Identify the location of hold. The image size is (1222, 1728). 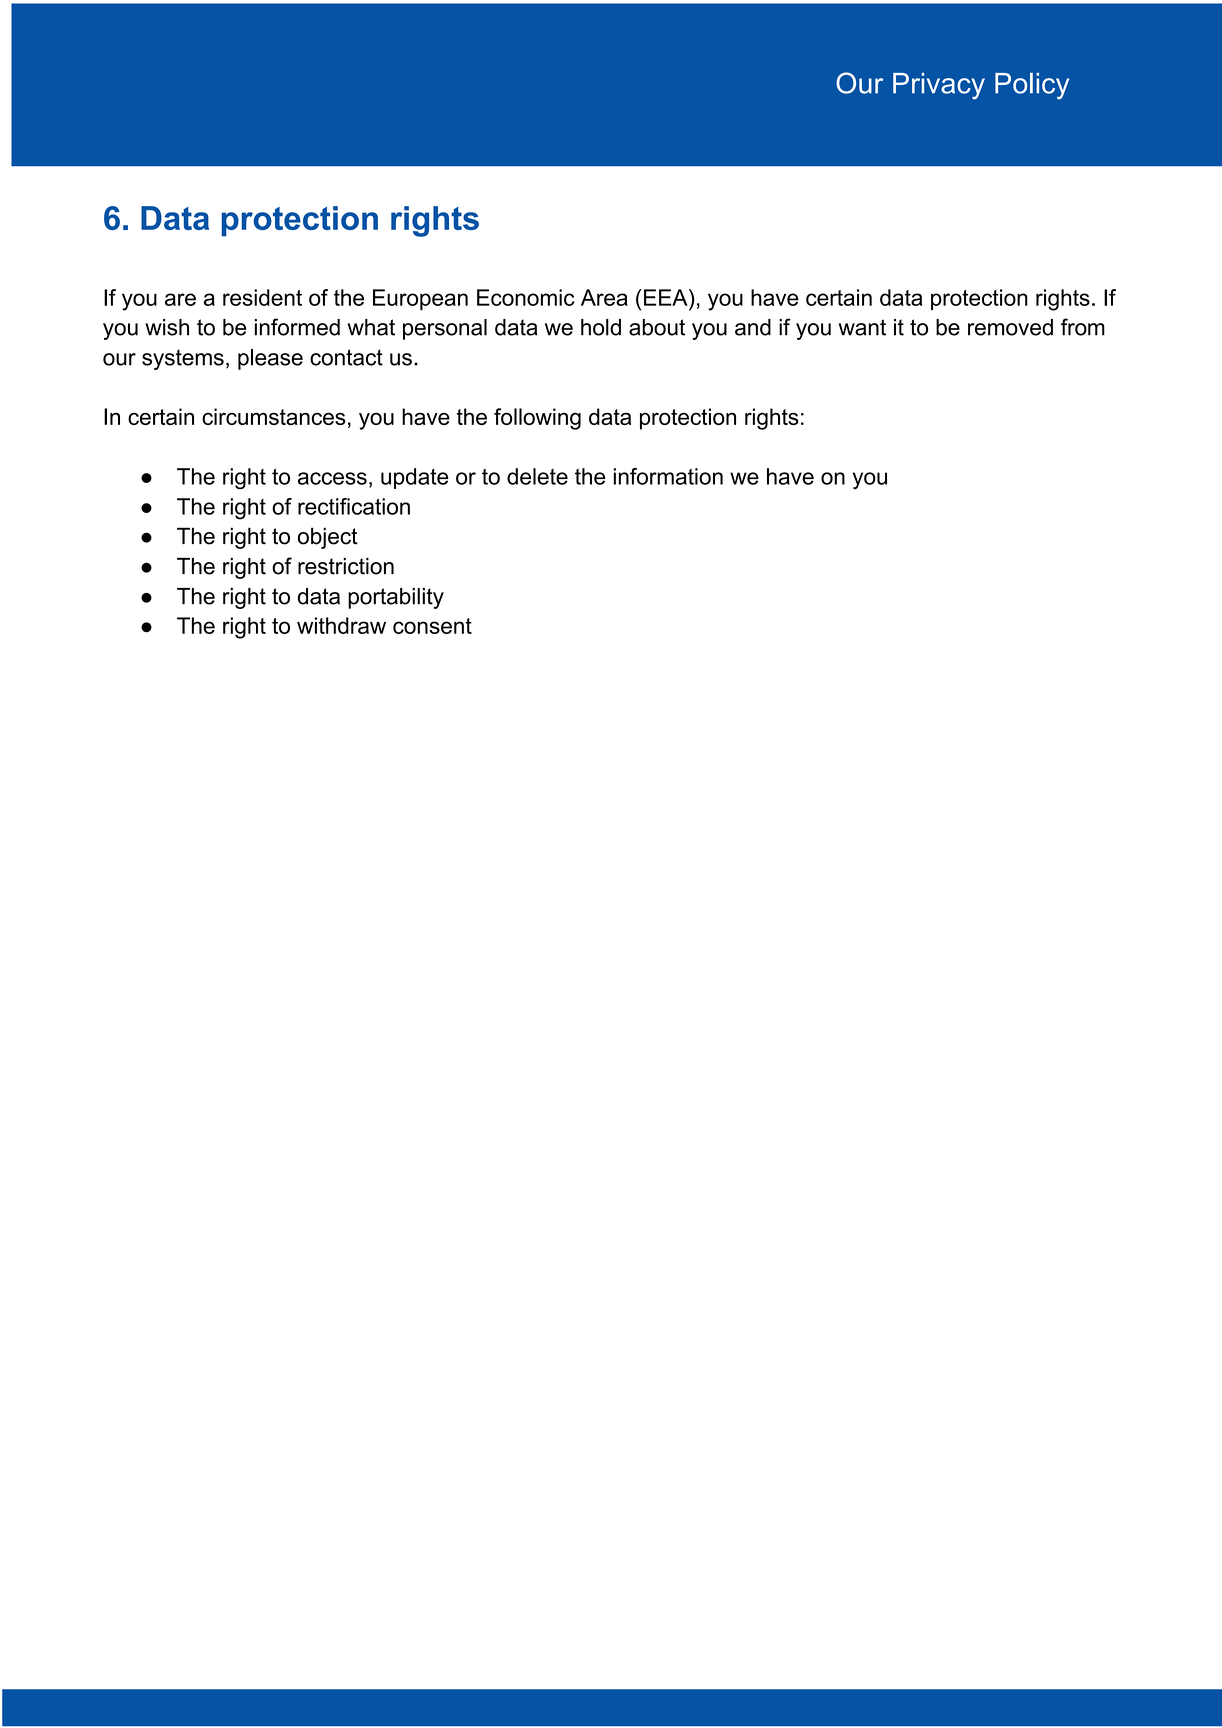
(601, 327).
